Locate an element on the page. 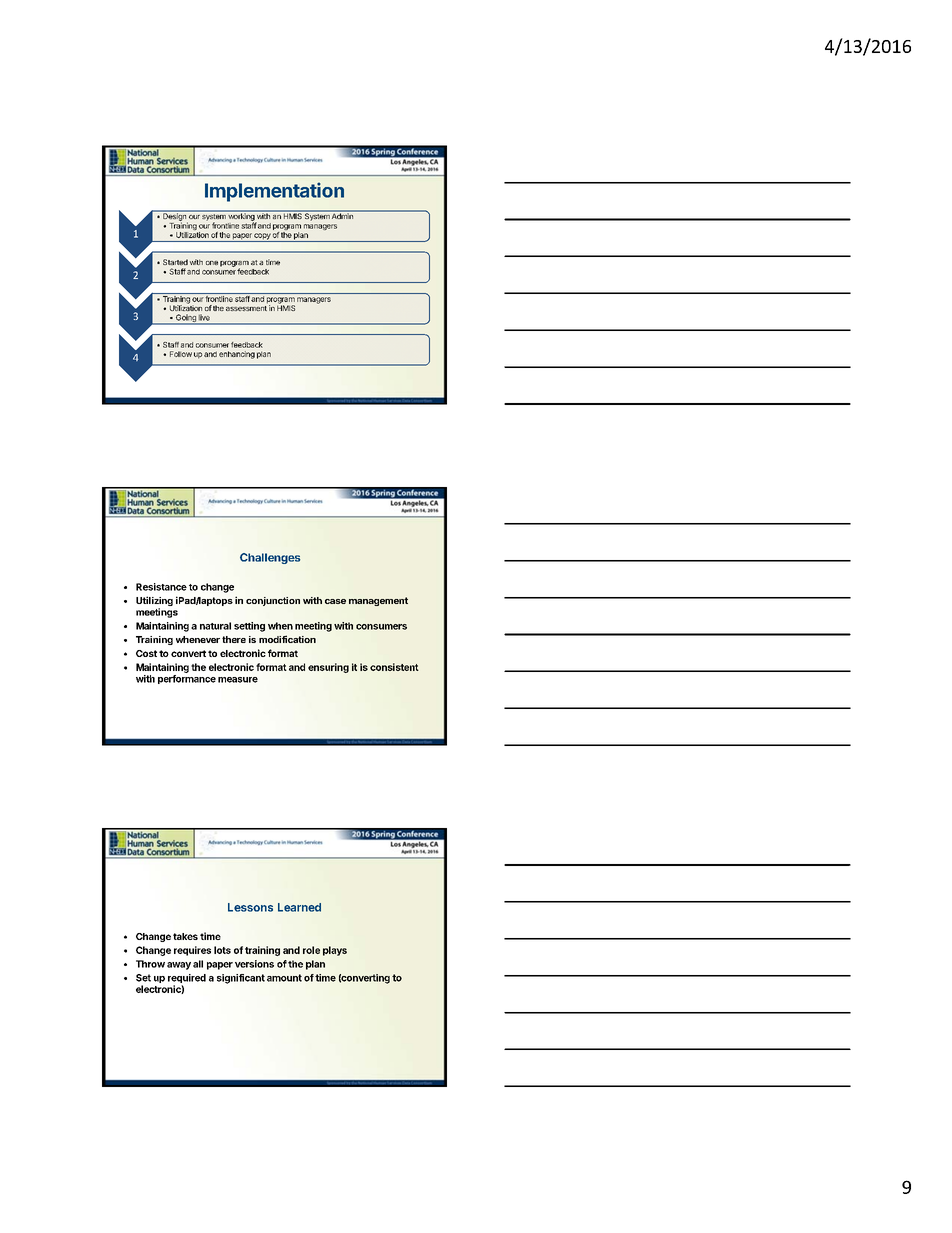 This page has height=1233, width=952. case is located at coordinates (335, 601).
